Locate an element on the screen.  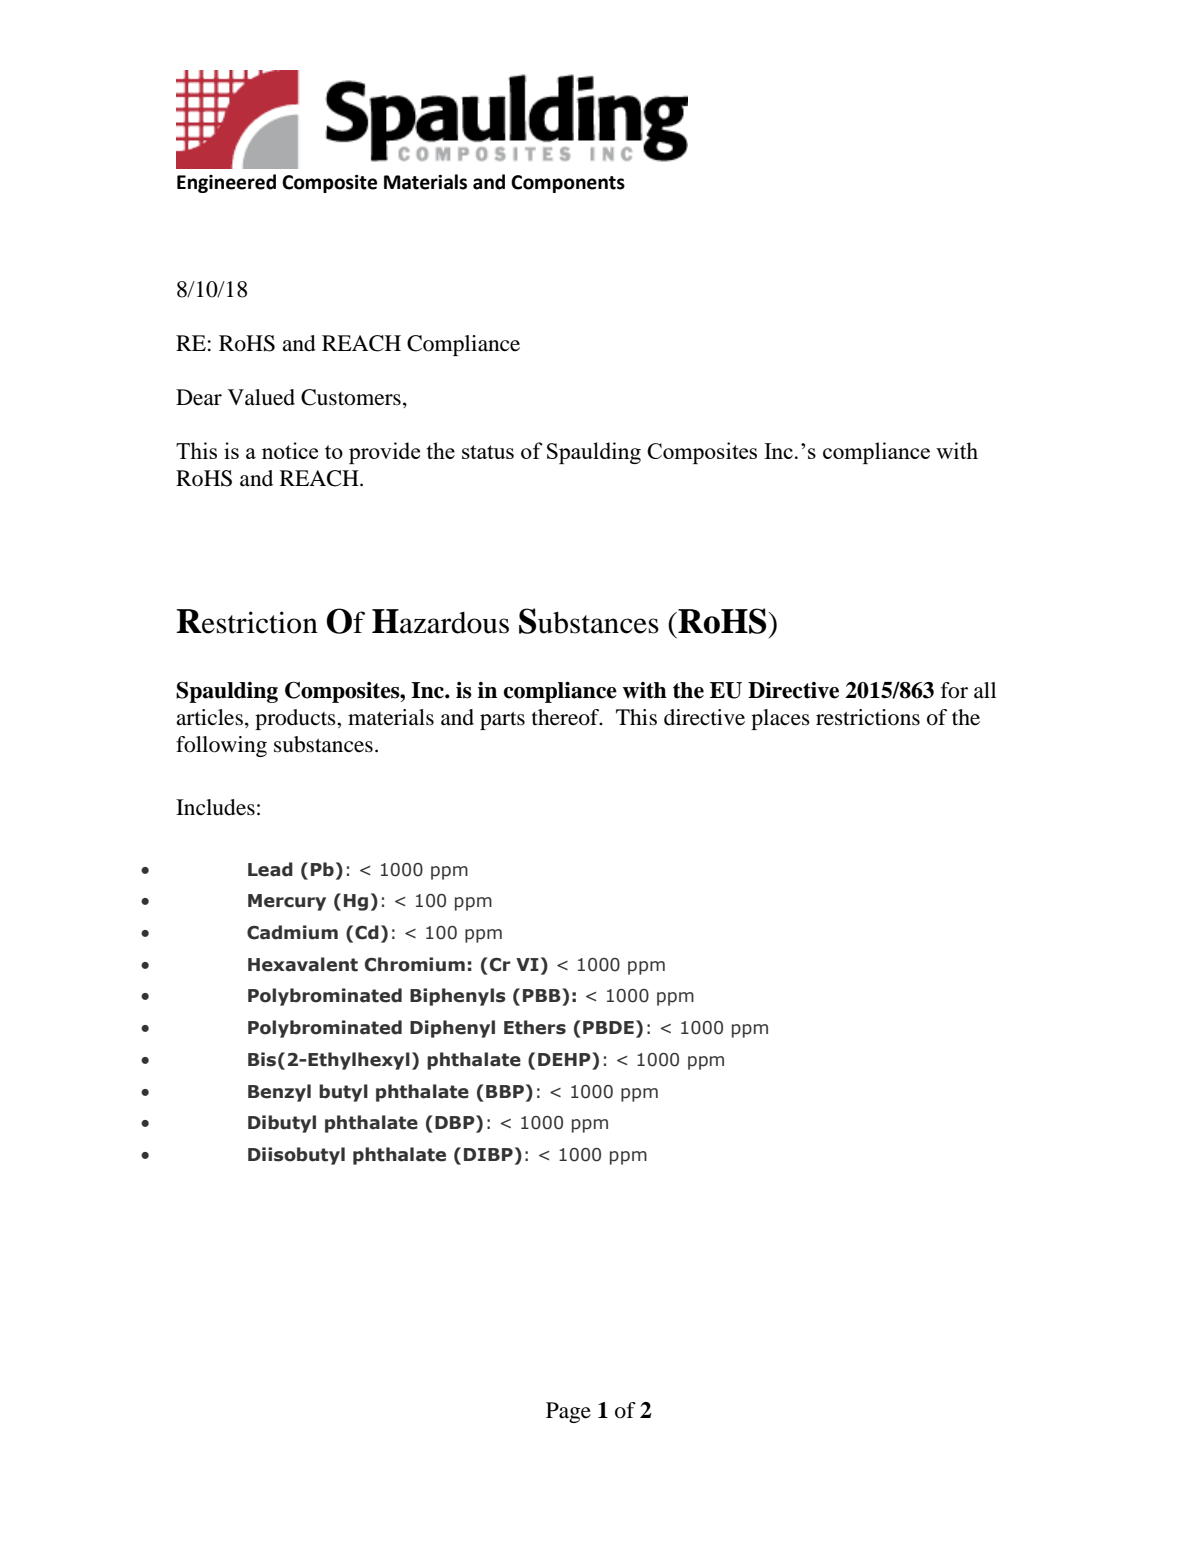
BBP is located at coordinates (505, 1091).
